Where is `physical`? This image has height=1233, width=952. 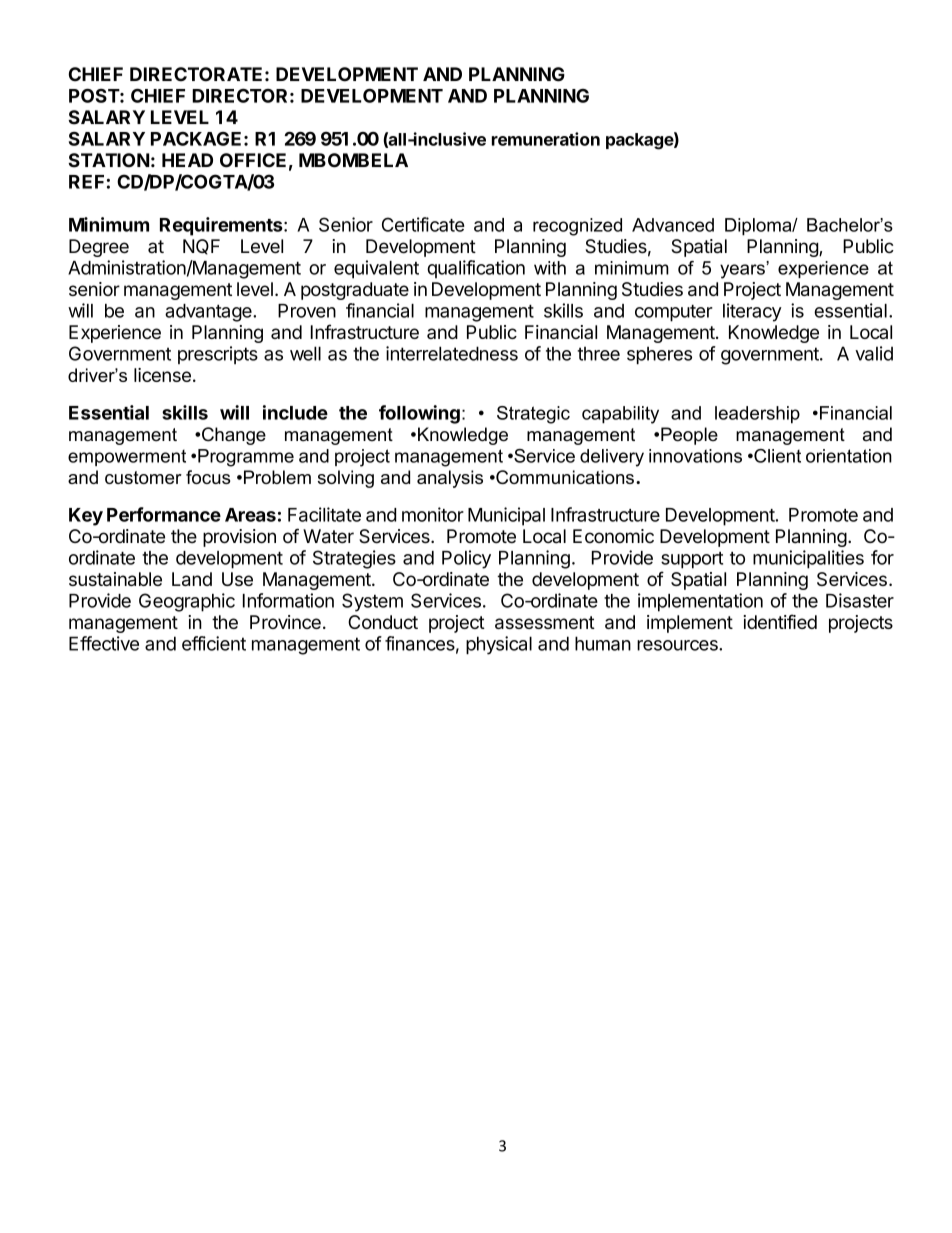
physical is located at coordinates (499, 645).
